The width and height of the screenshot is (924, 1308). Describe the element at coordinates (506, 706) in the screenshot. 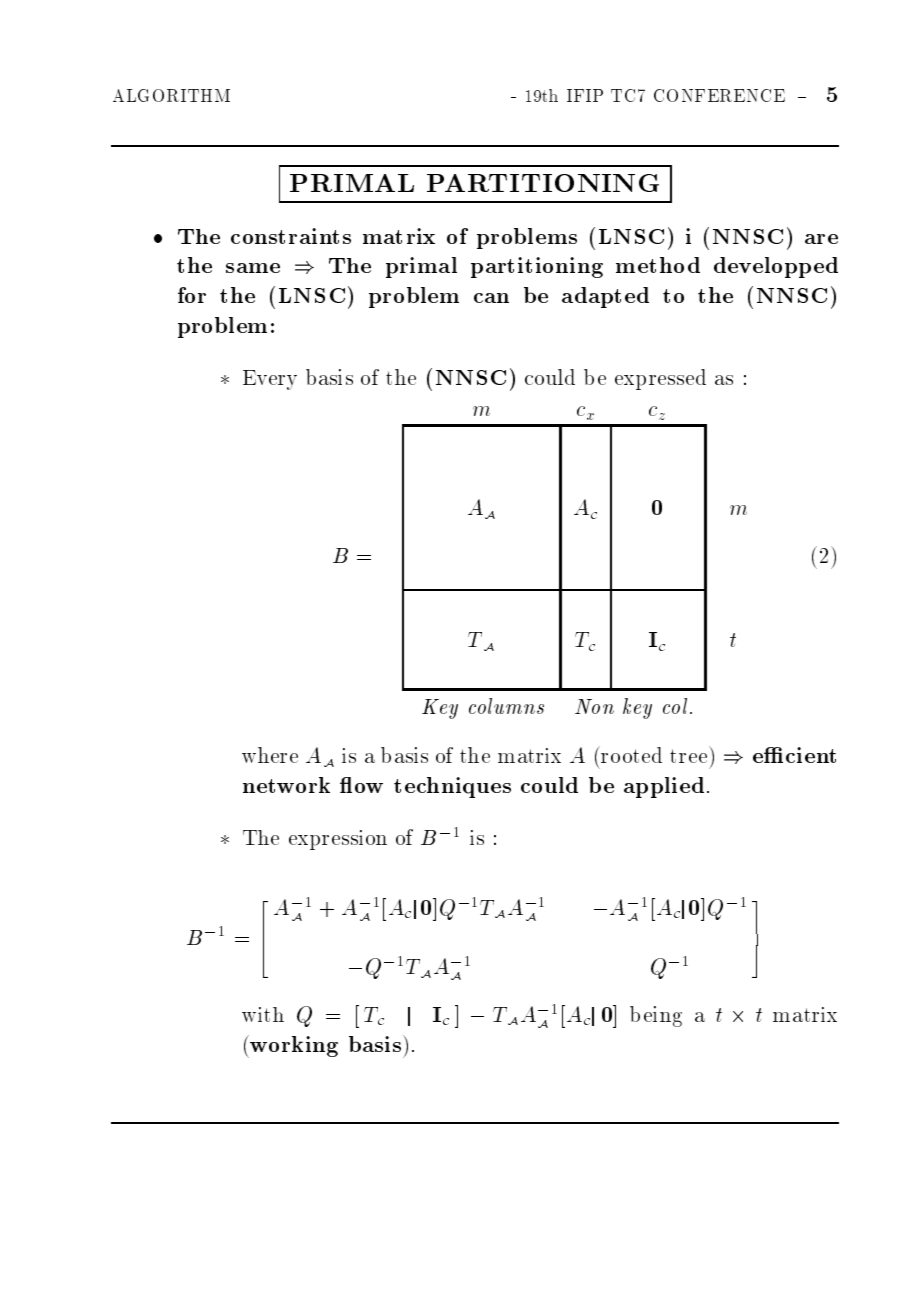

I see `columns` at that location.
